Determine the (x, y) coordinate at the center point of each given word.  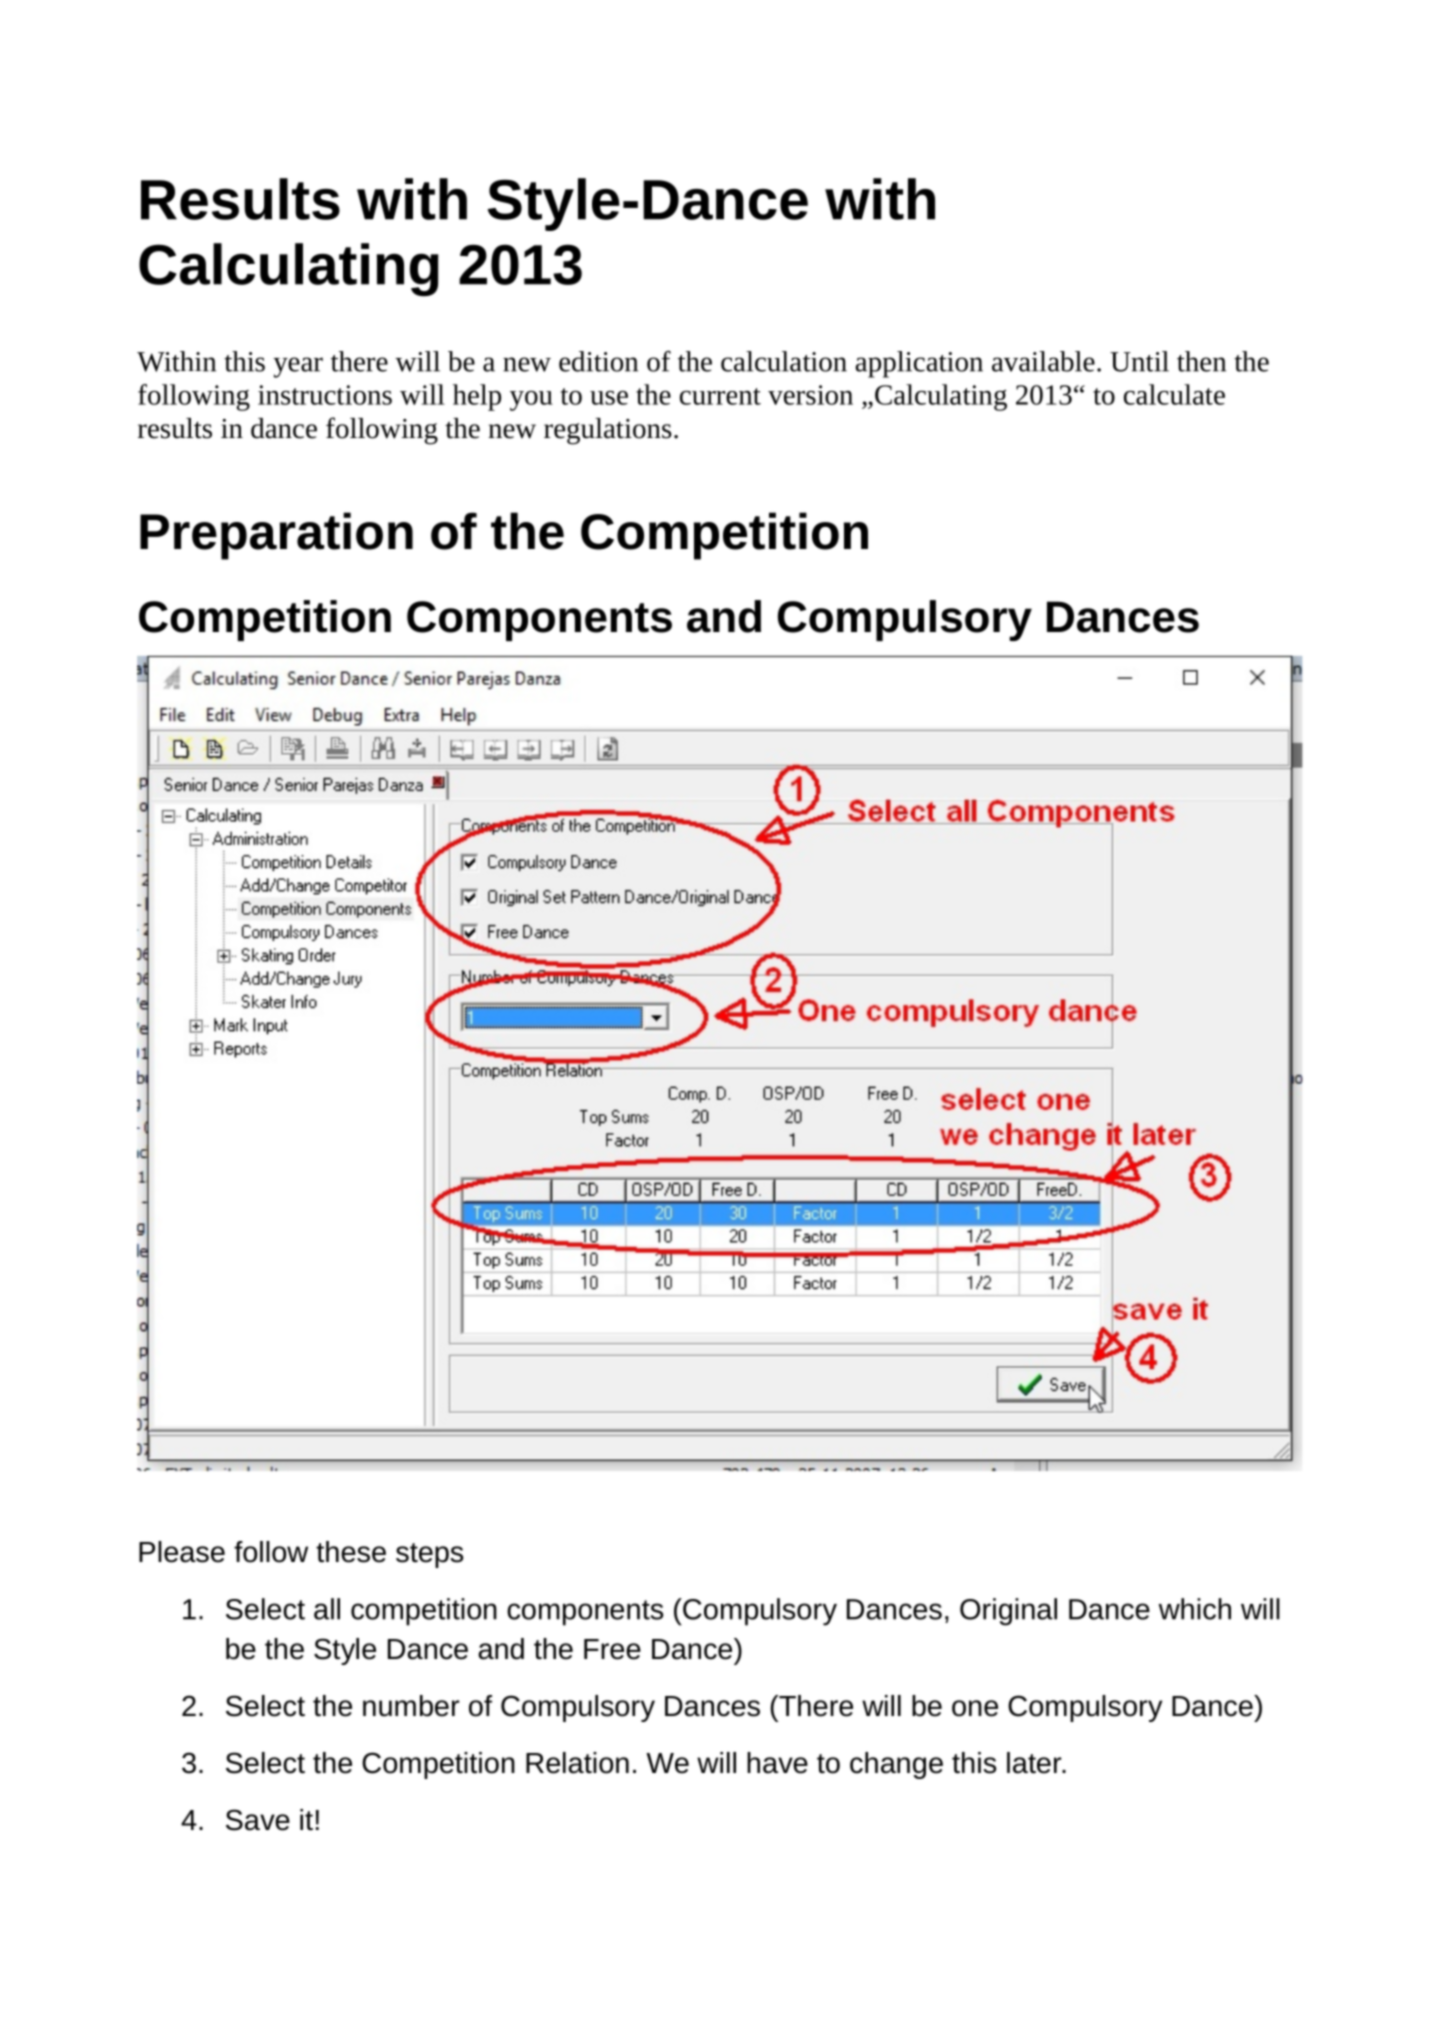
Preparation (276, 536)
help (477, 397)
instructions (325, 395)
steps (429, 1555)
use (609, 398)
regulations (608, 431)
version (810, 395)
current (720, 396)
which (1195, 1609)
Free (612, 1649)
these (351, 1552)
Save (258, 1820)
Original (1008, 1612)
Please (182, 1552)
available (1043, 361)
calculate (1174, 394)
